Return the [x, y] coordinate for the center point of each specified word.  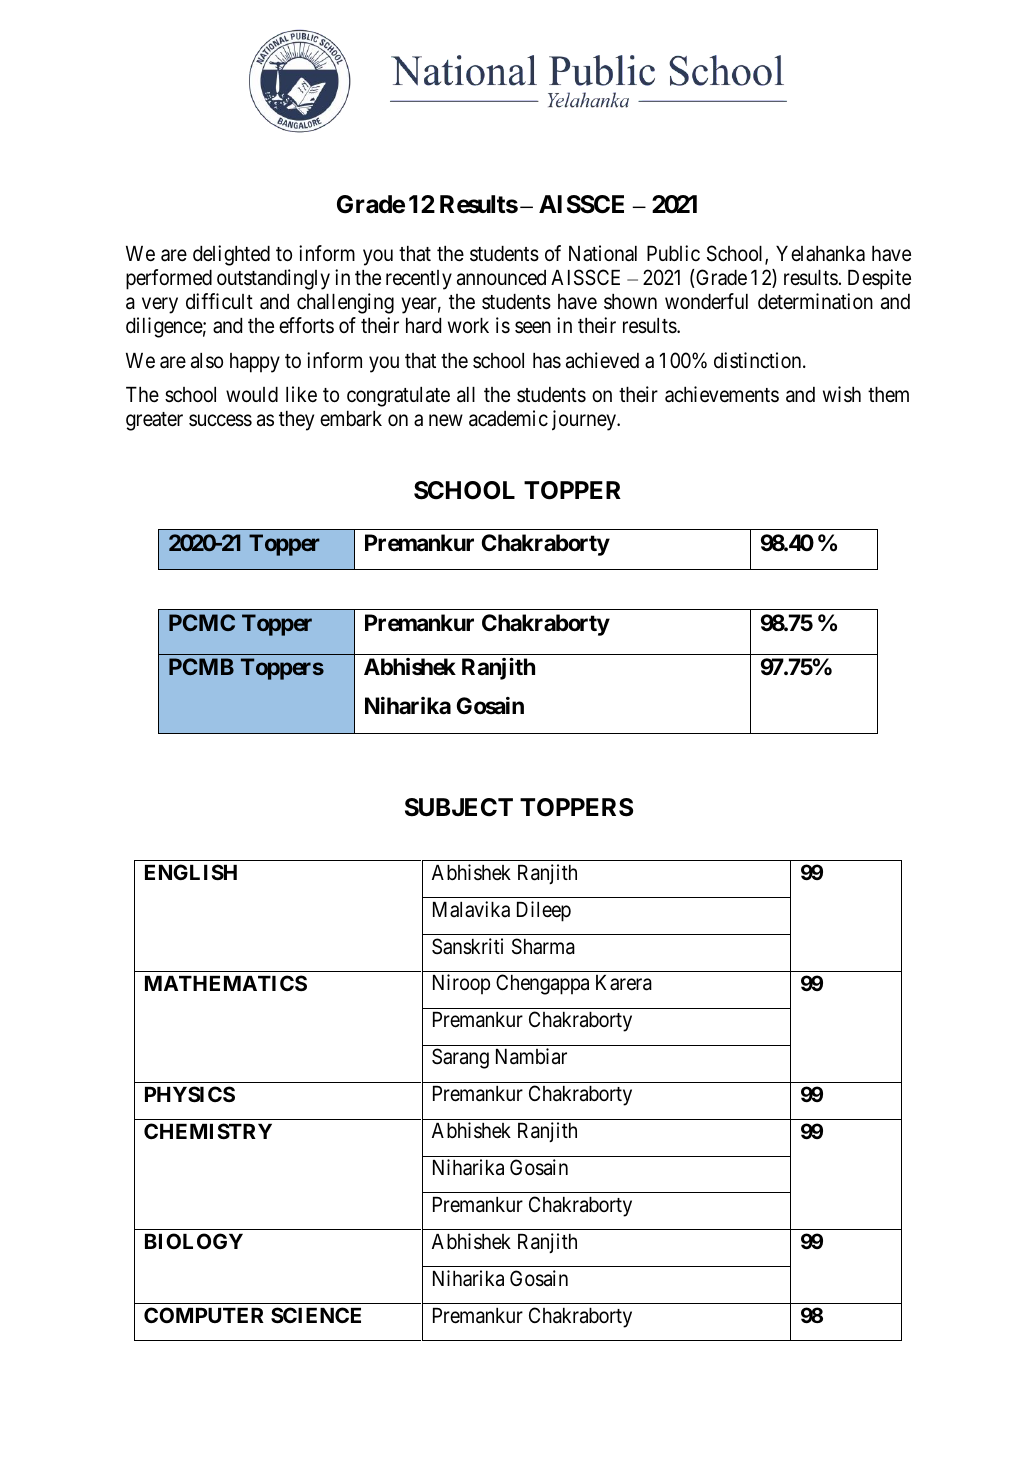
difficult [219, 301]
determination [815, 301]
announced [501, 278]
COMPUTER [204, 1315]
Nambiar [531, 1056]
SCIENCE [316, 1315]
